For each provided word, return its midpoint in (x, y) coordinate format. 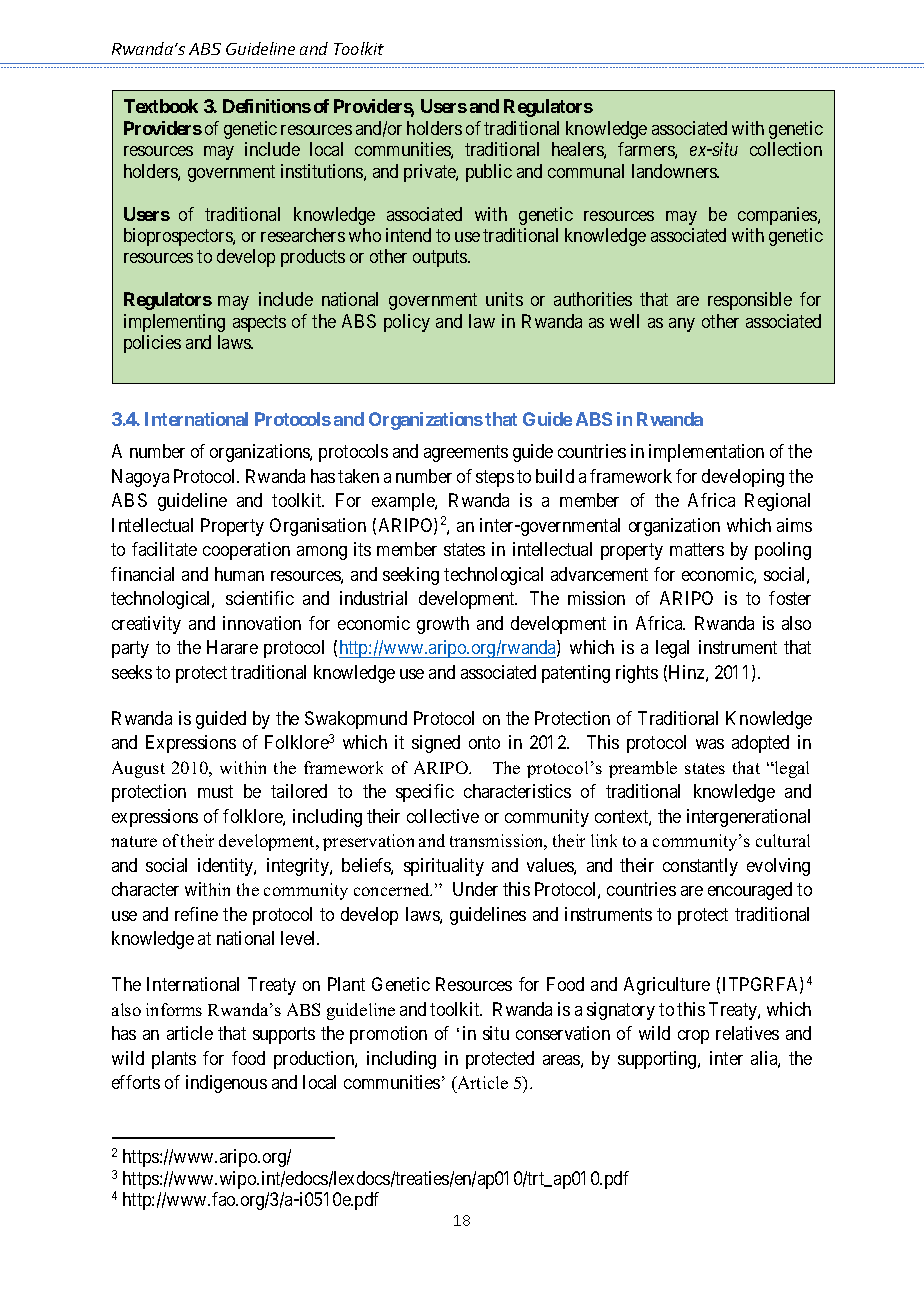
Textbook (161, 106)
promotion (388, 1035)
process (704, 1044)
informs (174, 1009)
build (555, 476)
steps (495, 478)
